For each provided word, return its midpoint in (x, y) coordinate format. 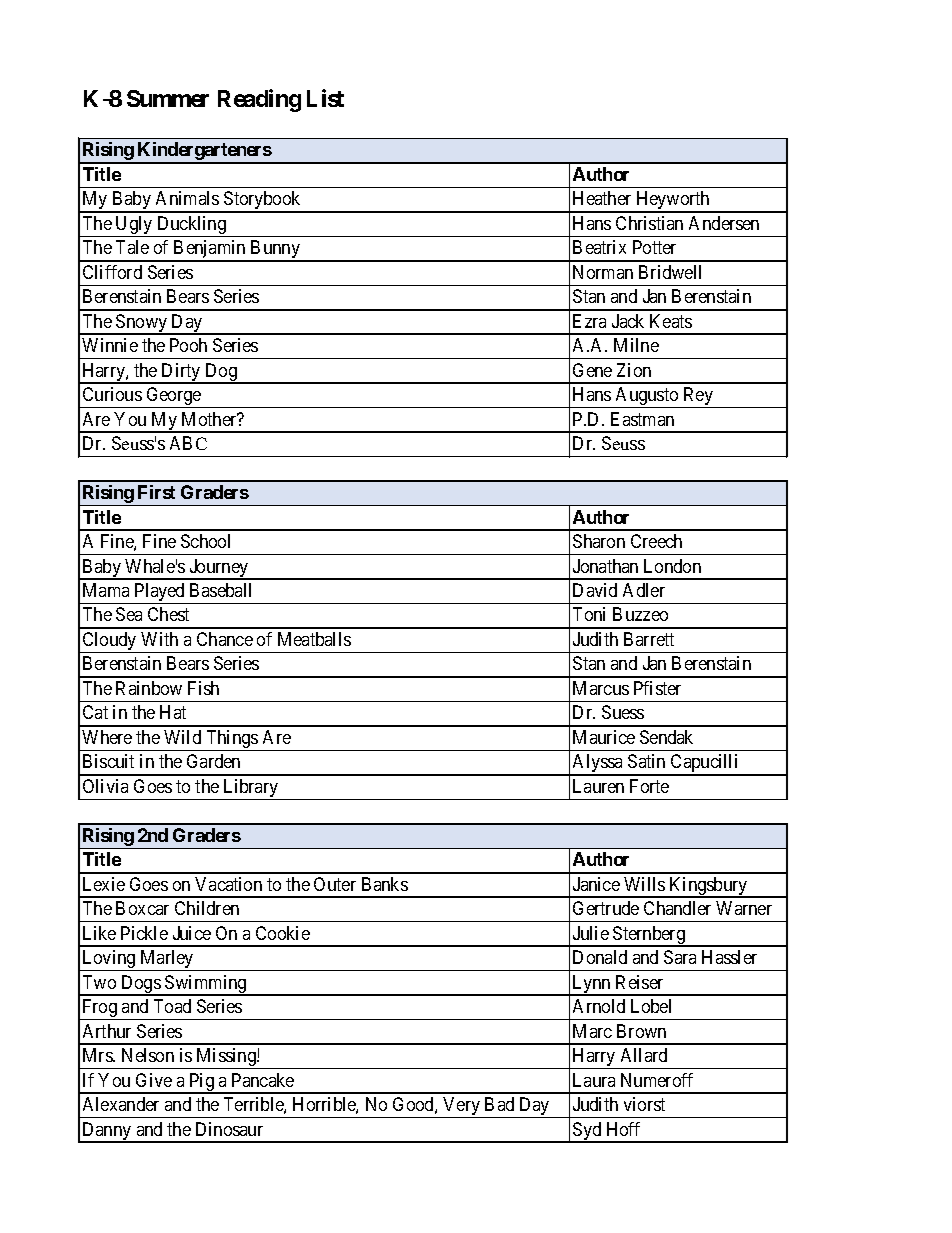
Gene (592, 370)
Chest (168, 614)
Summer (168, 98)
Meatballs (314, 639)
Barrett (649, 639)
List (325, 98)
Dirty (181, 373)
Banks (385, 884)
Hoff (623, 1129)
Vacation (228, 884)
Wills (644, 884)
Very (462, 1107)
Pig (201, 1083)
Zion (634, 370)
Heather (602, 198)
